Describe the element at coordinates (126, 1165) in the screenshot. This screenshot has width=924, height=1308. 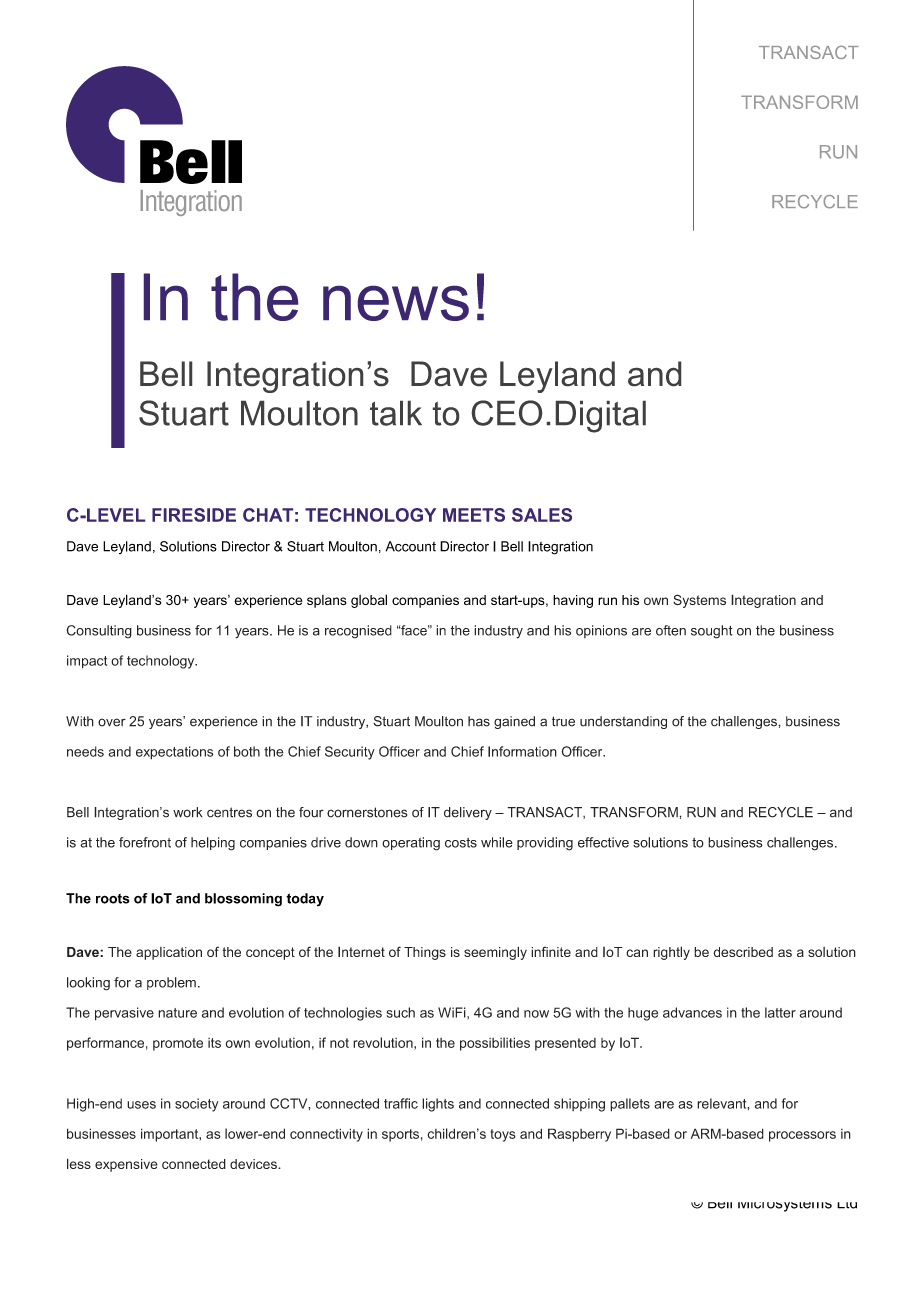
I see `expensive` at that location.
